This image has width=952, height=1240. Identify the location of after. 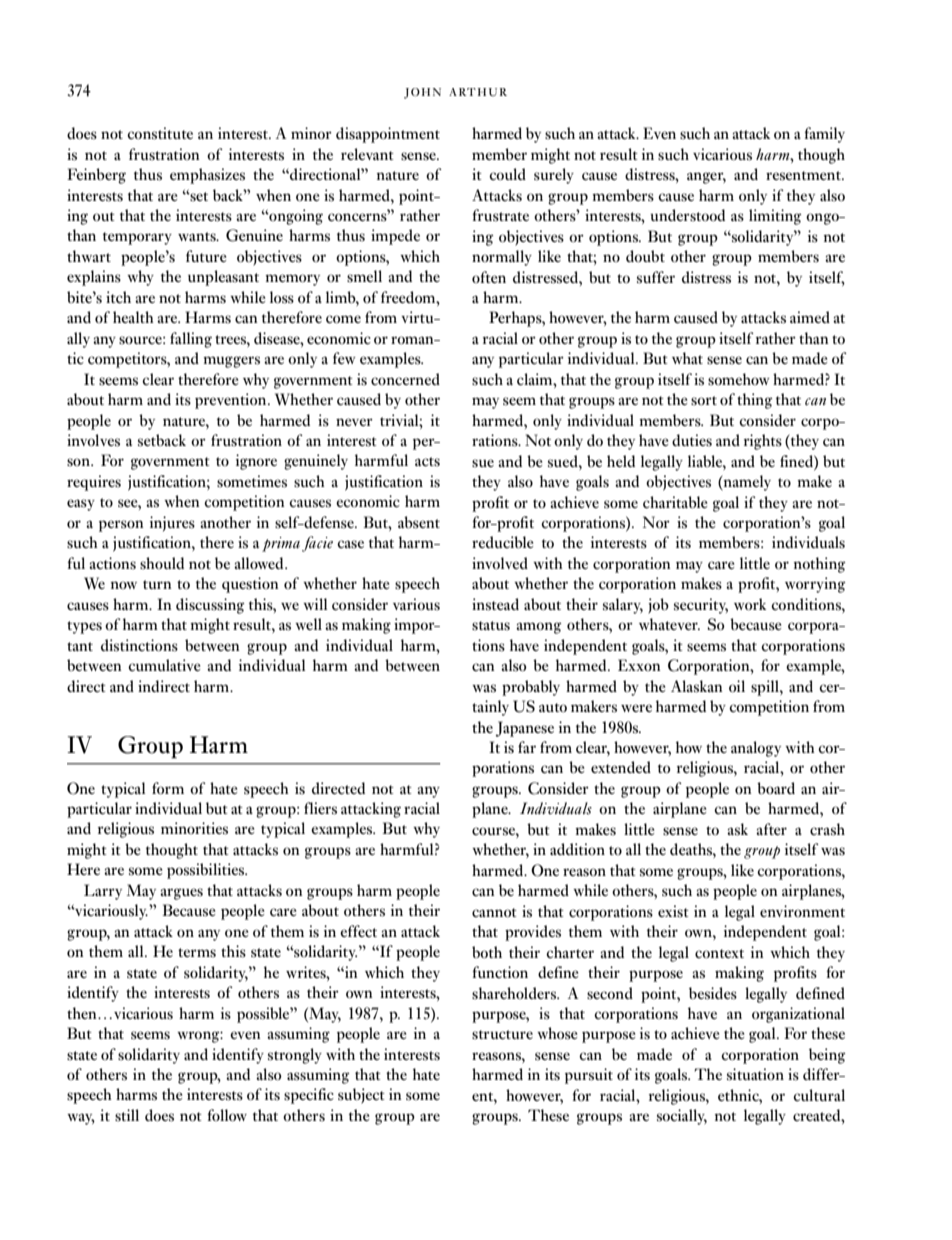
(771, 829).
